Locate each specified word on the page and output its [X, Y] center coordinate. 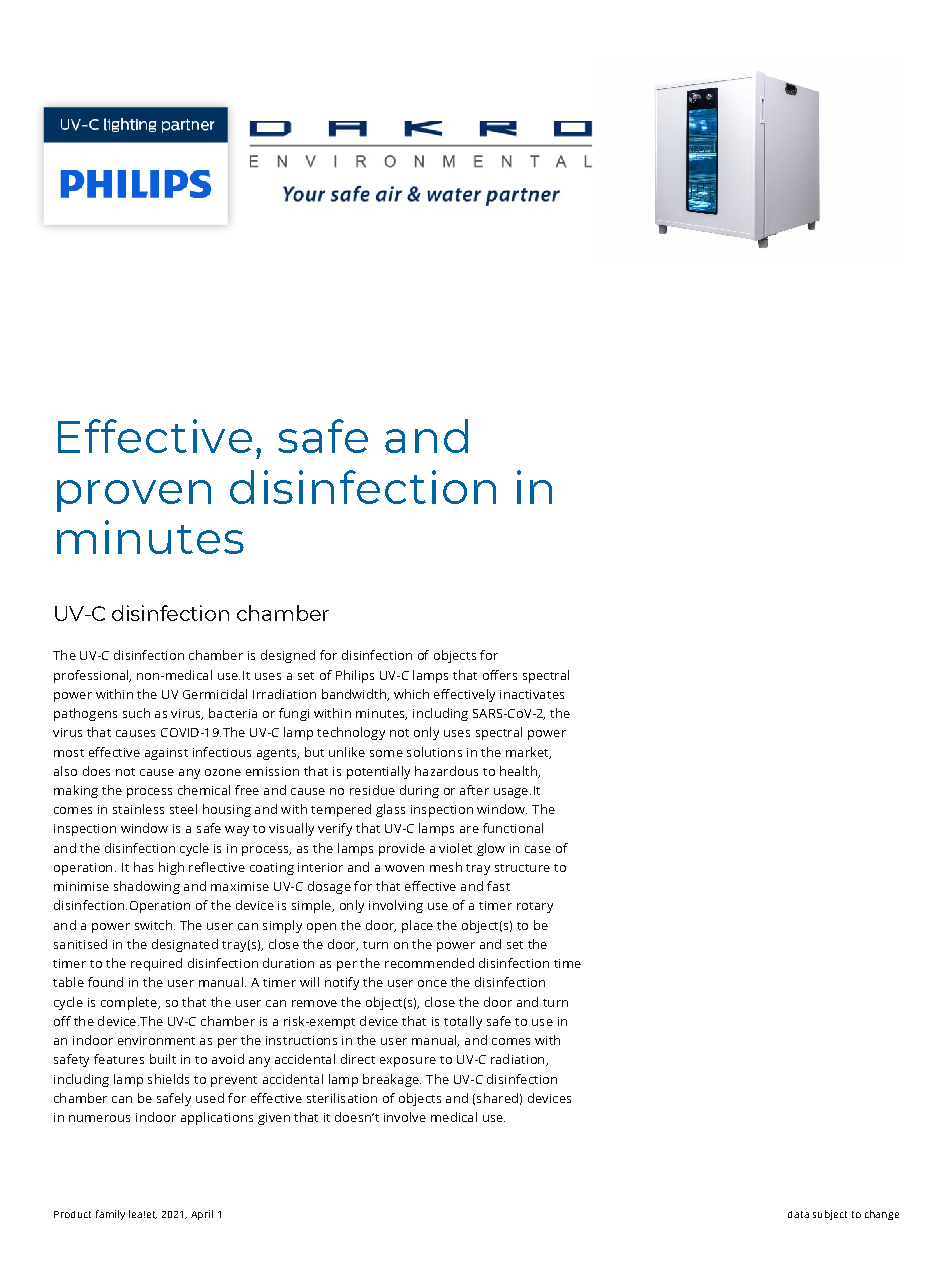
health [519, 772]
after [474, 790]
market [528, 753]
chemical [204, 790]
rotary [535, 907]
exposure [408, 1062]
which [411, 694]
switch [153, 925]
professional [92, 676]
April [202, 1215]
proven [134, 496]
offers [500, 675]
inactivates [532, 694]
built [163, 1059]
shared [497, 1098]
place [417, 926]
